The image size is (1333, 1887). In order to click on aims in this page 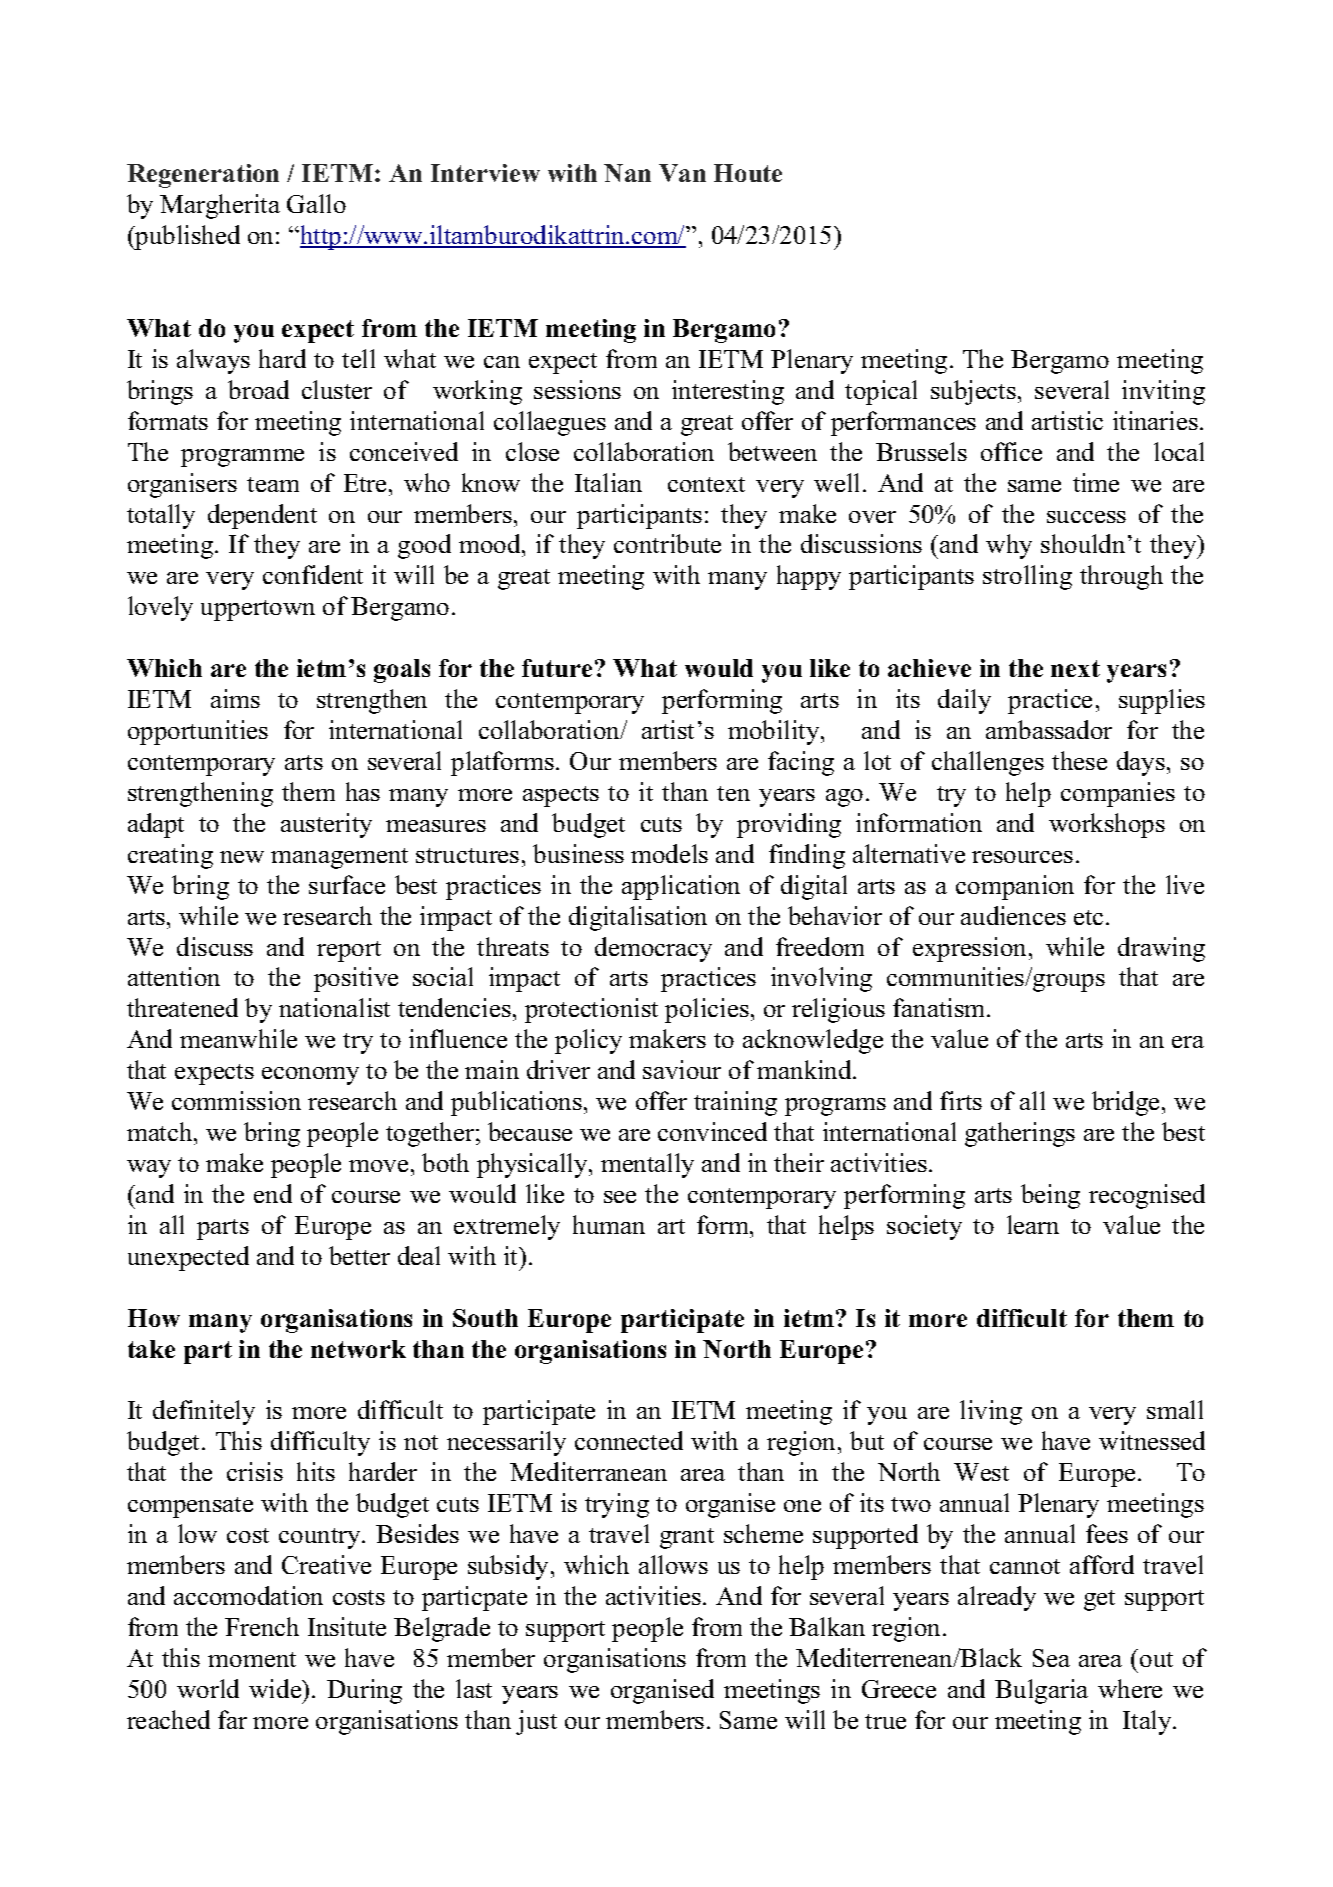, I will do `click(235, 698)`.
